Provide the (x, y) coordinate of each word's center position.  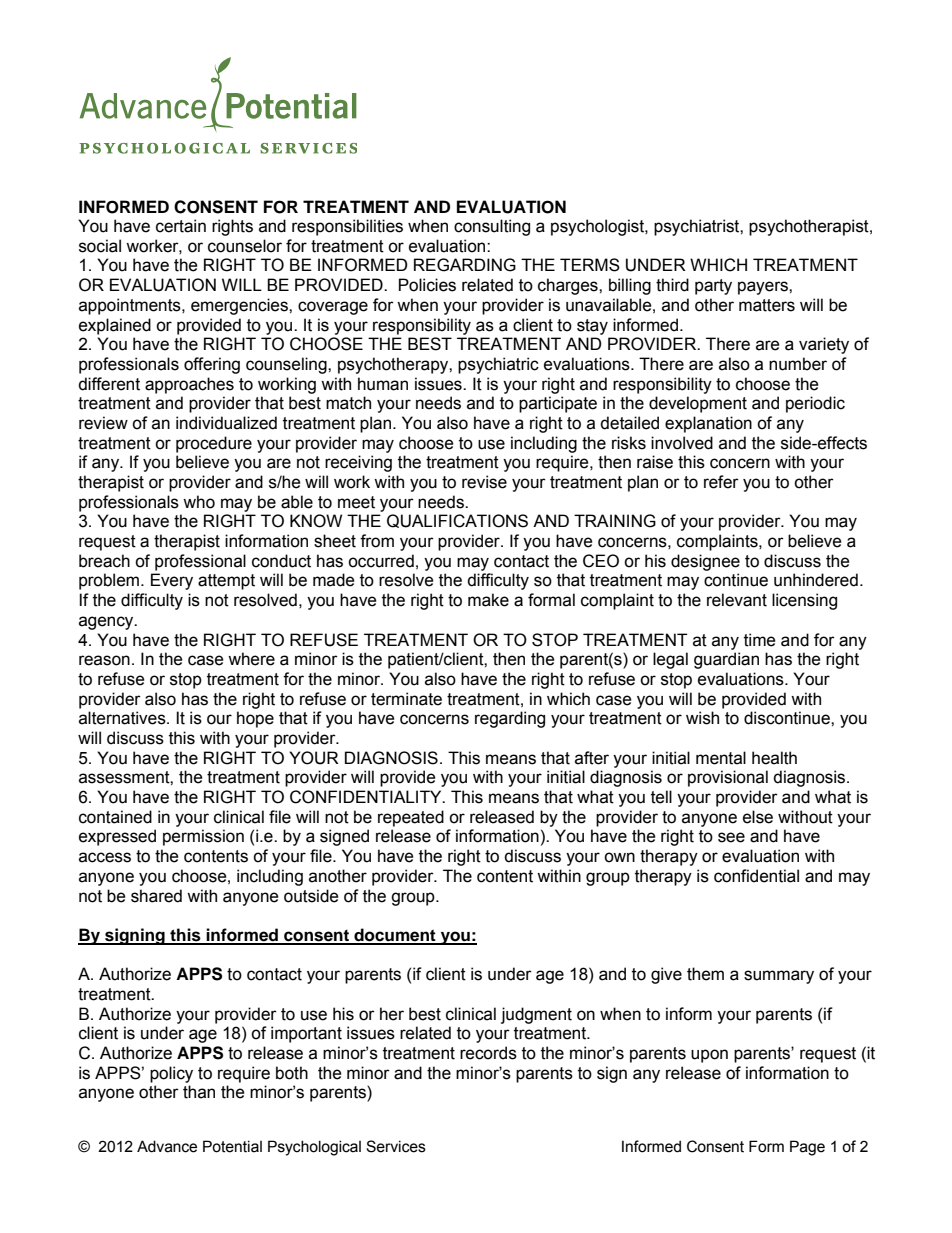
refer (721, 482)
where (251, 659)
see (731, 837)
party (713, 287)
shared (156, 896)
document (395, 936)
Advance (167, 1146)
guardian (726, 660)
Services (396, 1146)
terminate (406, 699)
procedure (214, 444)
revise (484, 482)
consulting (492, 227)
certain (181, 226)
